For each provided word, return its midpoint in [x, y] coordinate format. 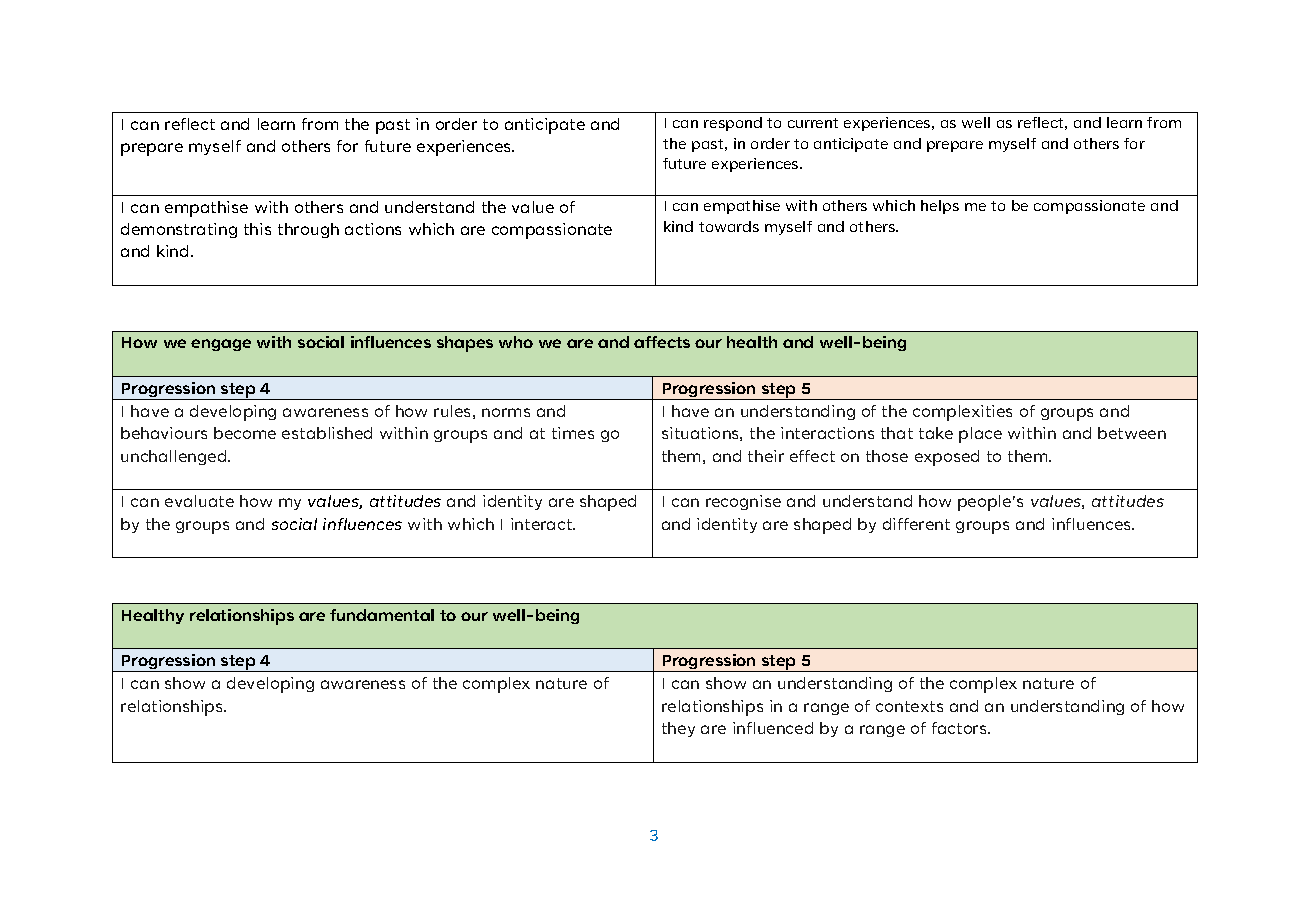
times [573, 433]
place [980, 435]
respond [733, 124]
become [245, 433]
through [308, 230]
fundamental [382, 615]
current [813, 123]
